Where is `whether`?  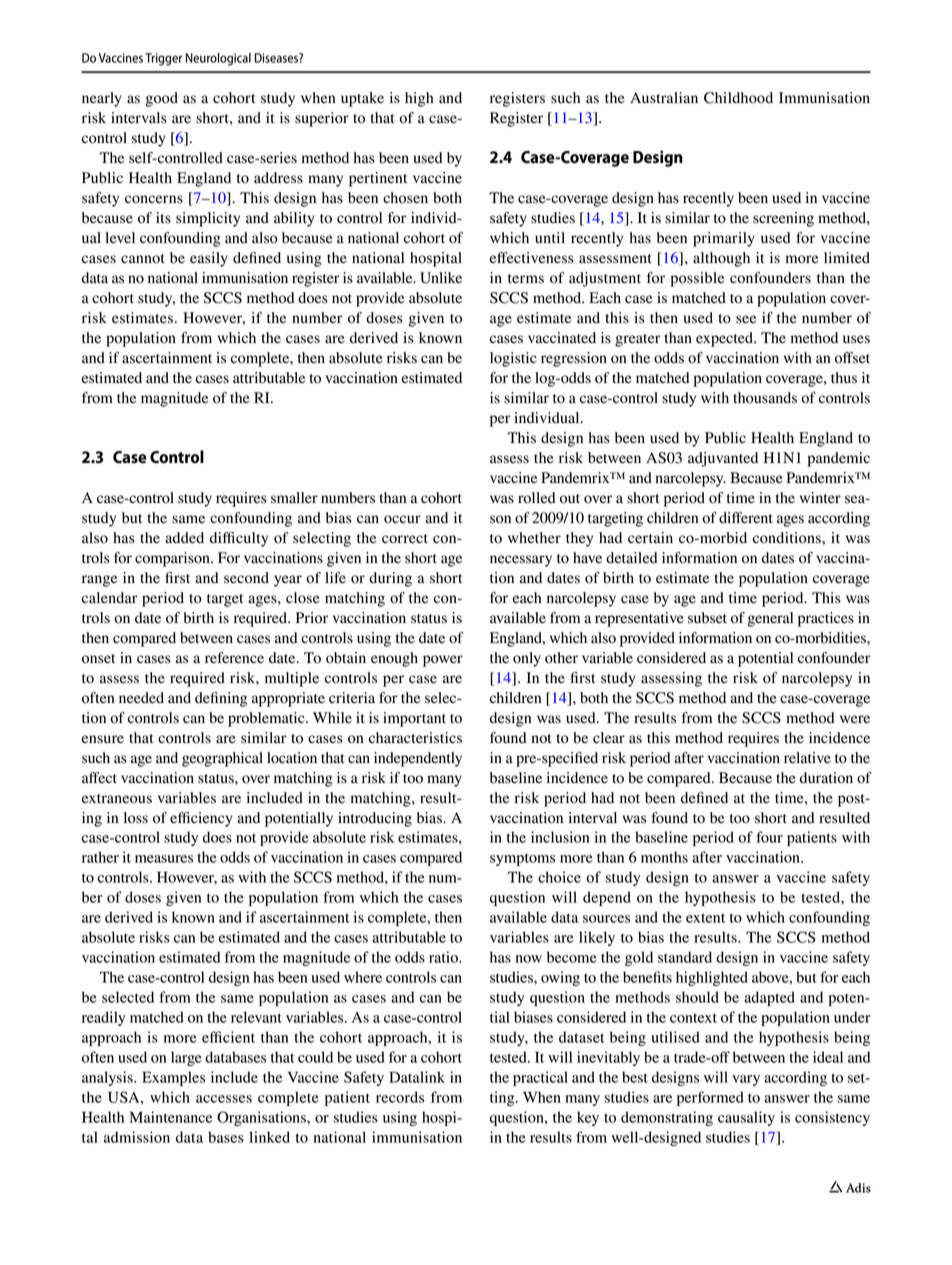 whether is located at coordinates (534, 538).
